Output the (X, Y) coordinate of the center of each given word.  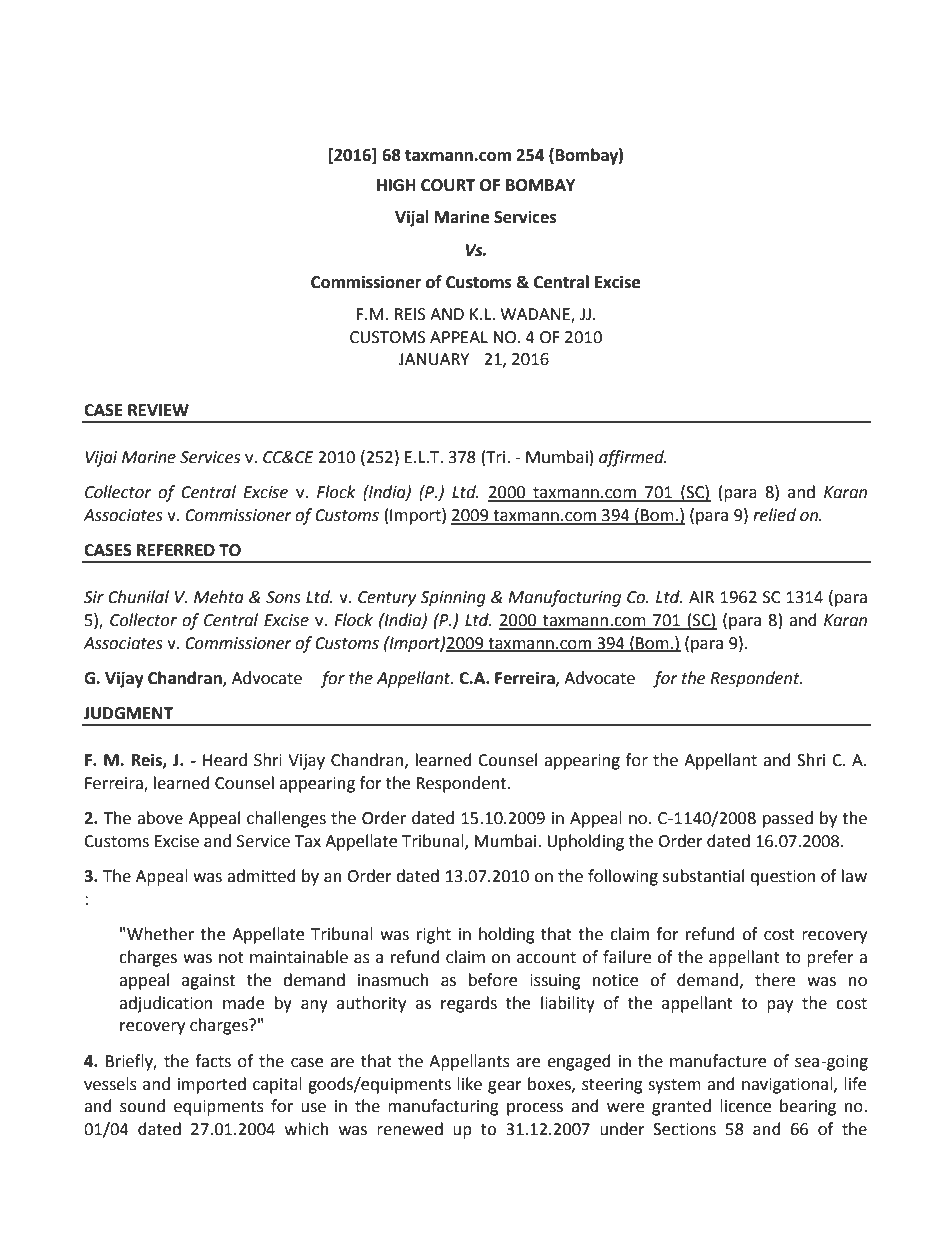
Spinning (453, 599)
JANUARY (433, 359)
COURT (448, 185)
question (782, 878)
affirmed (632, 458)
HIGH (396, 185)
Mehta (219, 597)
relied (774, 515)
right (434, 935)
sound (142, 1106)
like (469, 1084)
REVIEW (158, 410)
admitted (261, 876)
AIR (701, 597)
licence (745, 1106)
